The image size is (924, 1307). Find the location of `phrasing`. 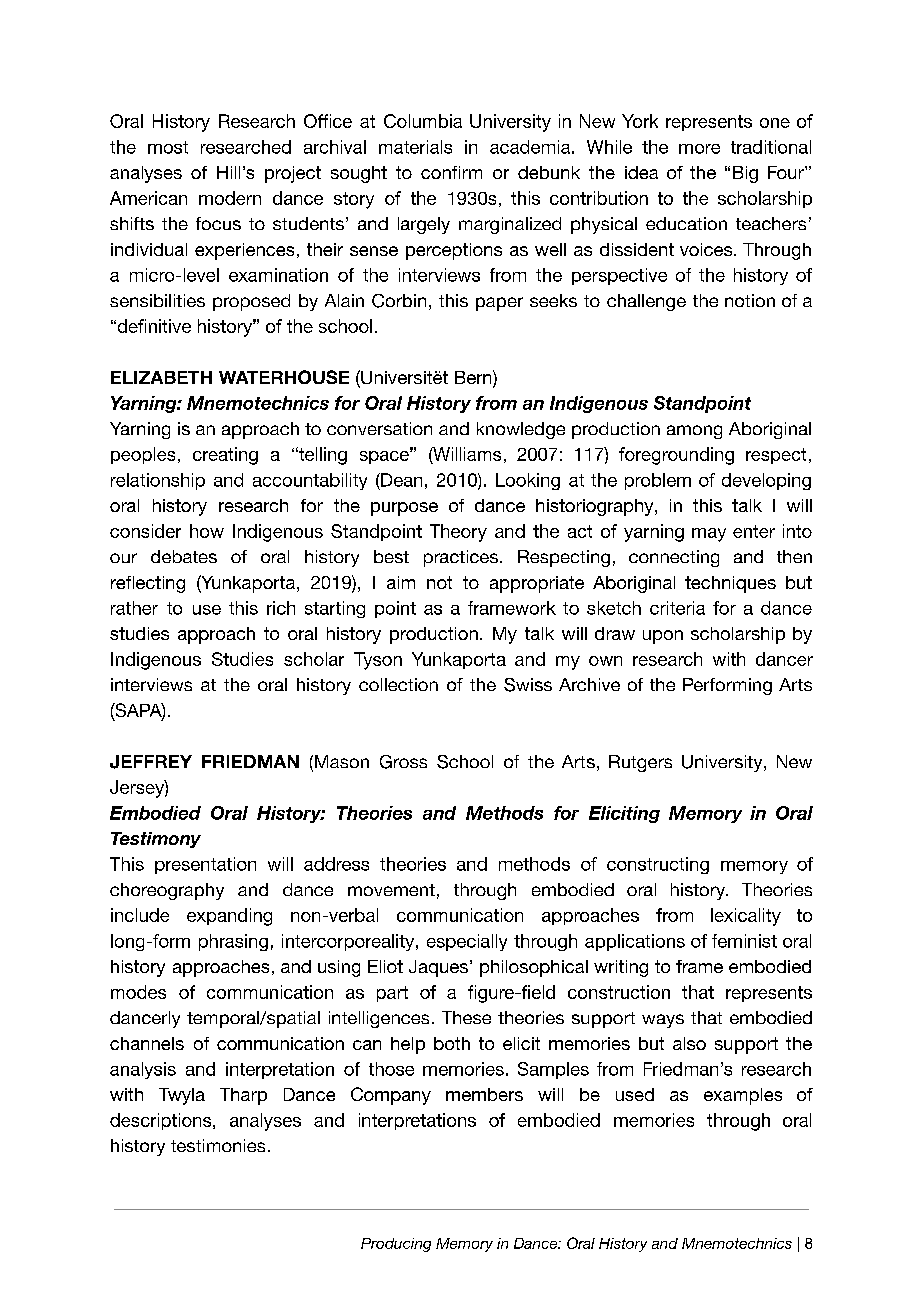

phrasing is located at coordinates (233, 942).
